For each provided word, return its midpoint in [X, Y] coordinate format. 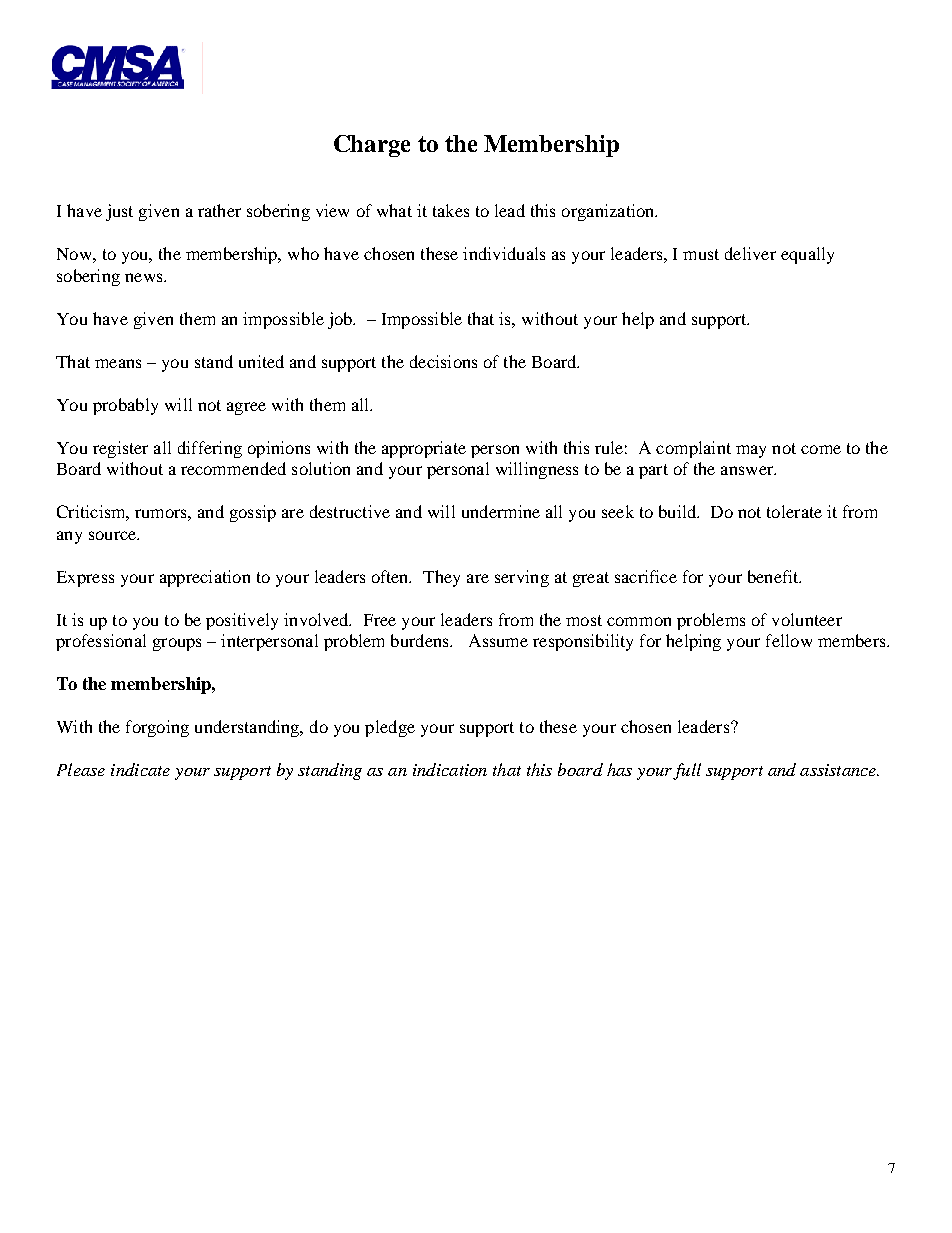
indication [450, 769]
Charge [372, 146]
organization [609, 212]
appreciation [205, 578]
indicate [140, 769]
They [441, 578]
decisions [443, 361]
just [119, 212]
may [751, 451]
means [118, 363]
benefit [774, 576]
